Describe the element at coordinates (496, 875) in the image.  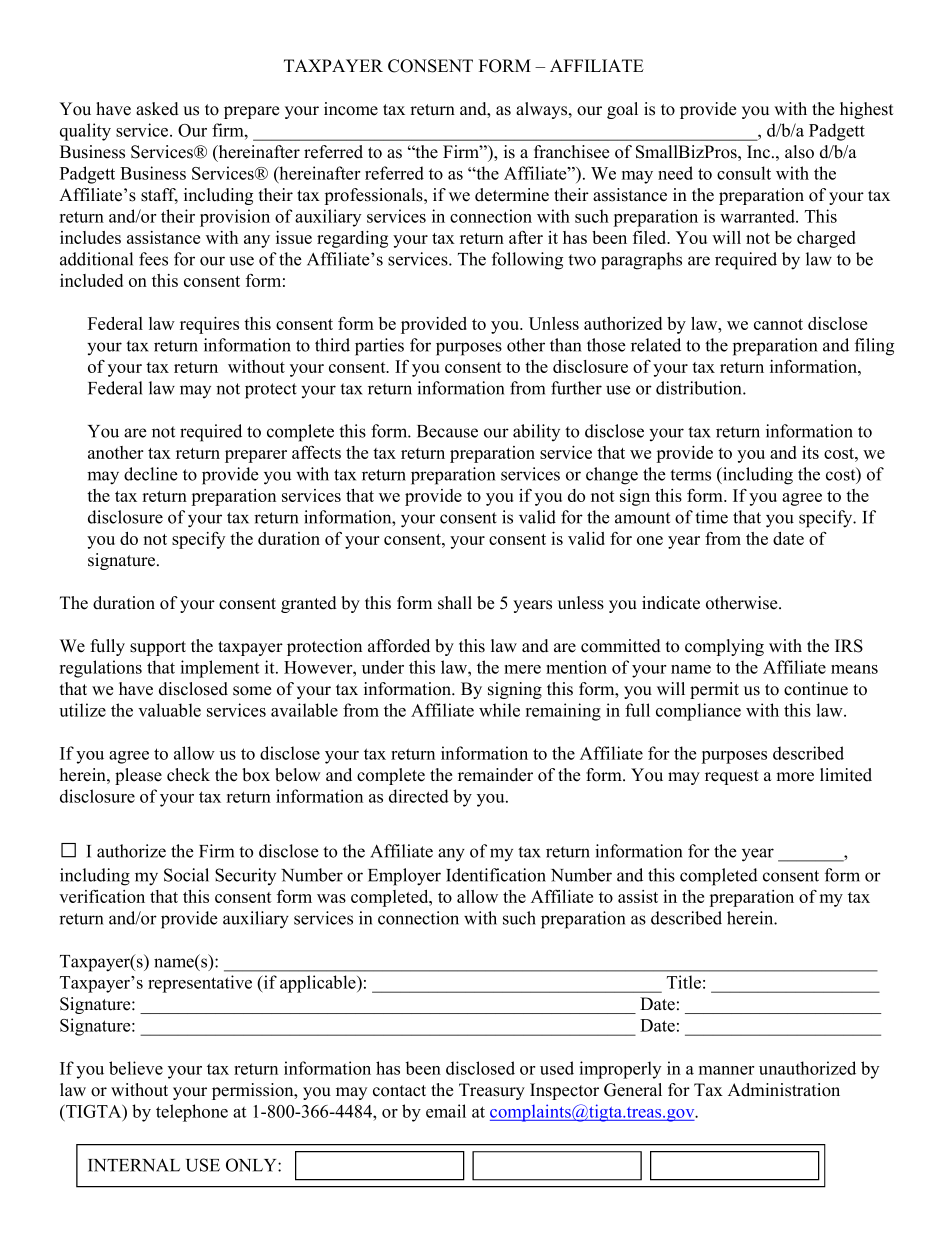
I see `Identification` at that location.
